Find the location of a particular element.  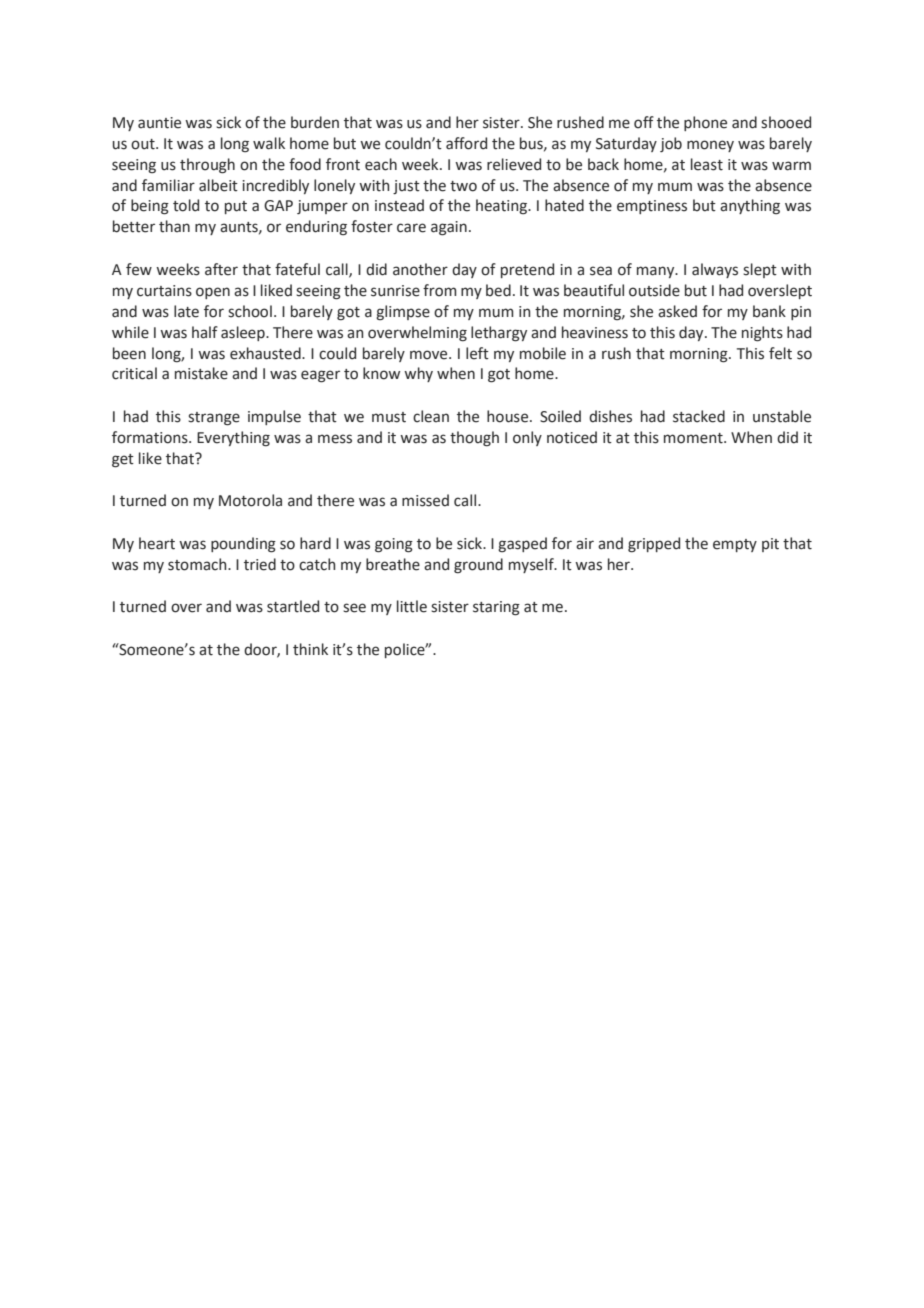

empty is located at coordinates (735, 545).
